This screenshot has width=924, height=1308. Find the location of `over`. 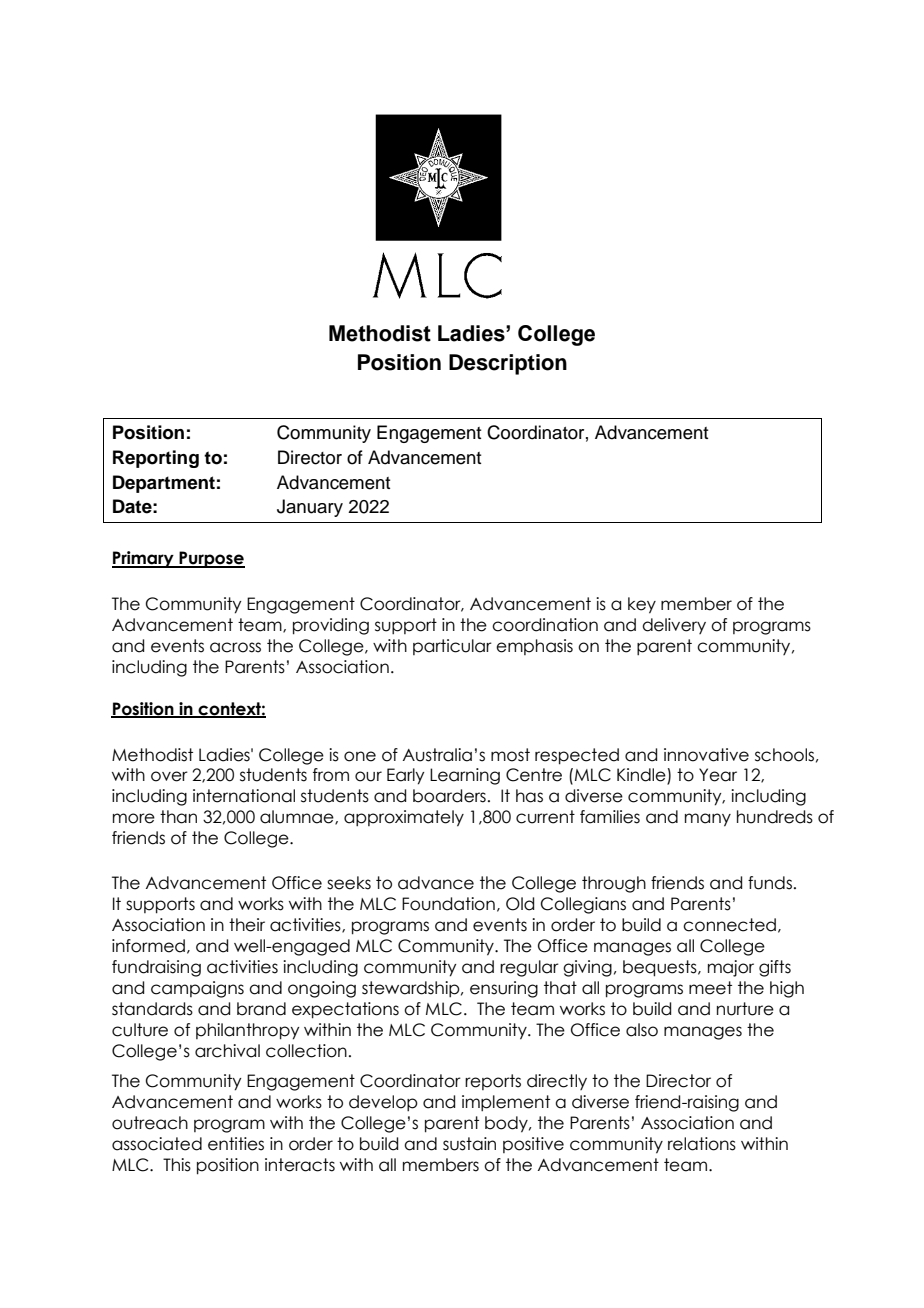

over is located at coordinates (169, 776).
